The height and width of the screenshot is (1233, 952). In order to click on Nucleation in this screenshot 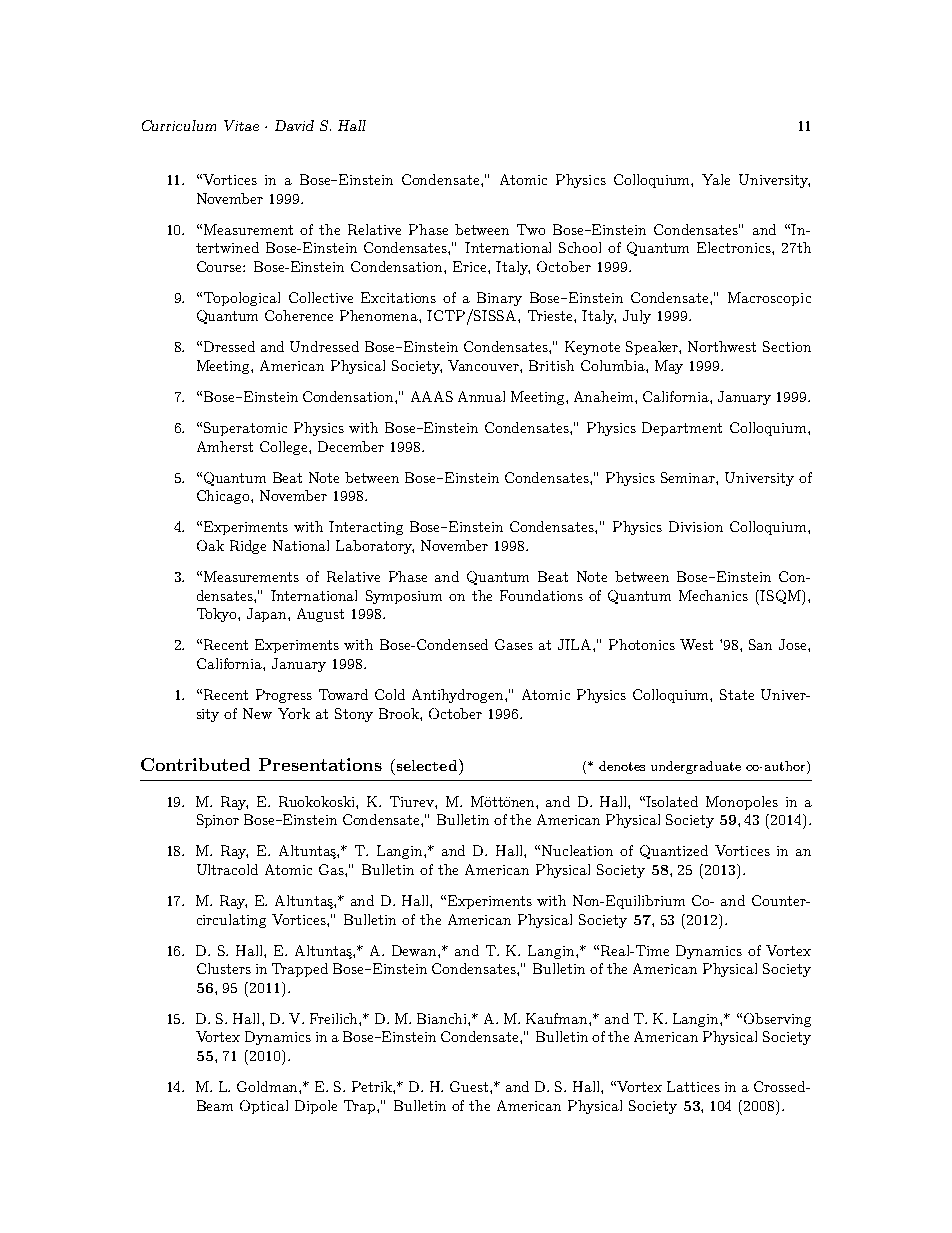, I will do `click(577, 850)`.
